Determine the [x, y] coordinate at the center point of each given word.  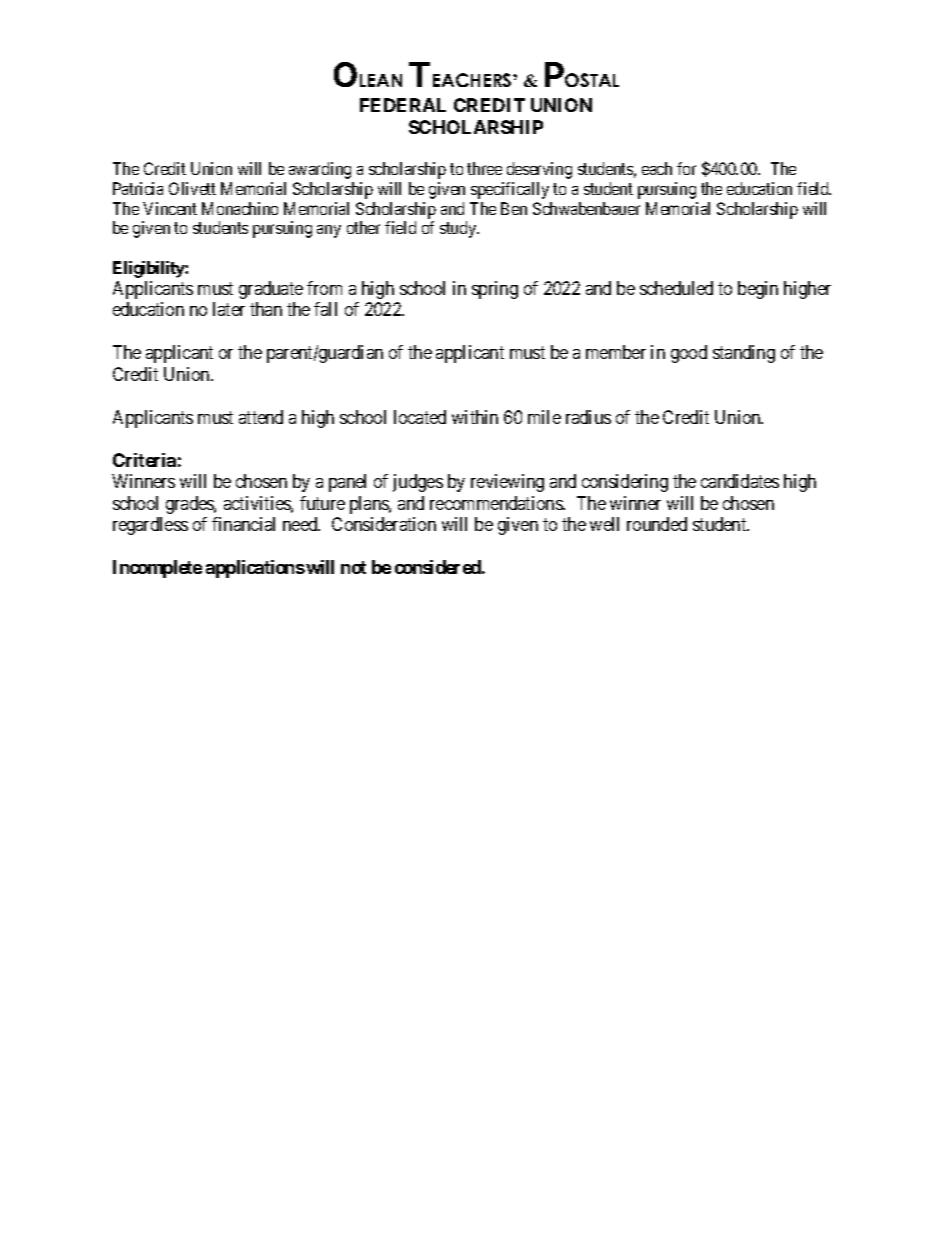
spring [495, 290]
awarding [320, 170]
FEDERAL [403, 105]
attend [261, 417]
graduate [271, 290]
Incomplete [157, 569]
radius [588, 417]
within [475, 417]
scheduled [676, 288]
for [686, 168]
